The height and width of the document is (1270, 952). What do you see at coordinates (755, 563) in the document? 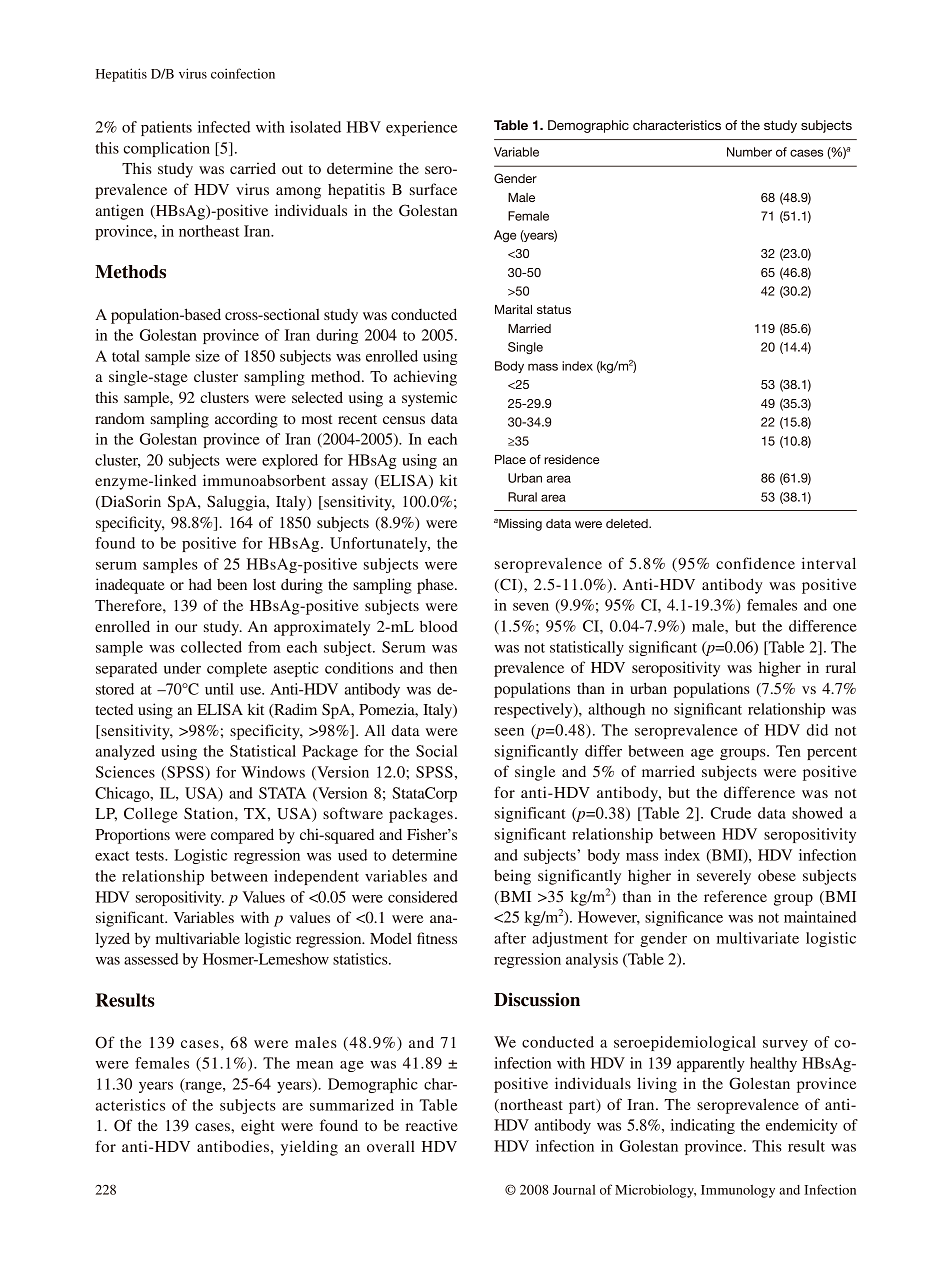
I see `confidence` at bounding box center [755, 563].
